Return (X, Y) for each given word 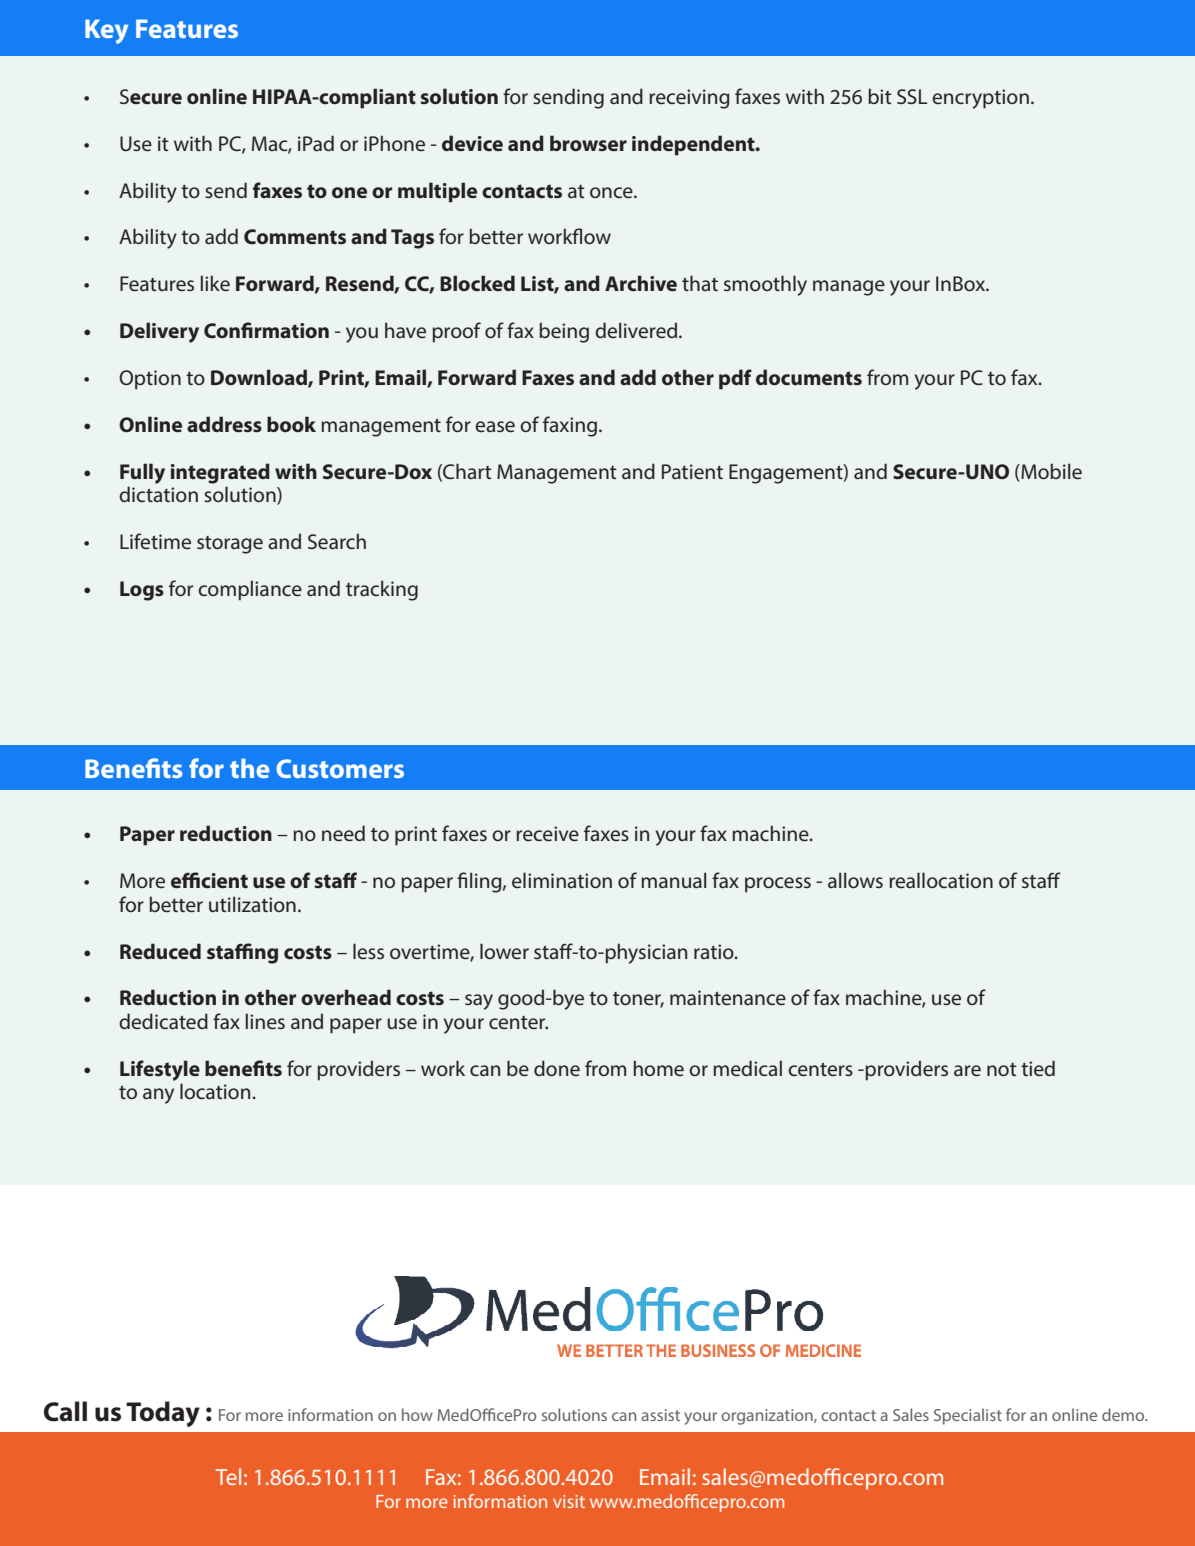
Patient (692, 471)
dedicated (163, 1021)
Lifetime (155, 541)
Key (106, 31)
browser (588, 143)
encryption (980, 99)
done (557, 1068)
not (1002, 1069)
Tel (228, 1476)
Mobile (1050, 471)
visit (569, 1501)
